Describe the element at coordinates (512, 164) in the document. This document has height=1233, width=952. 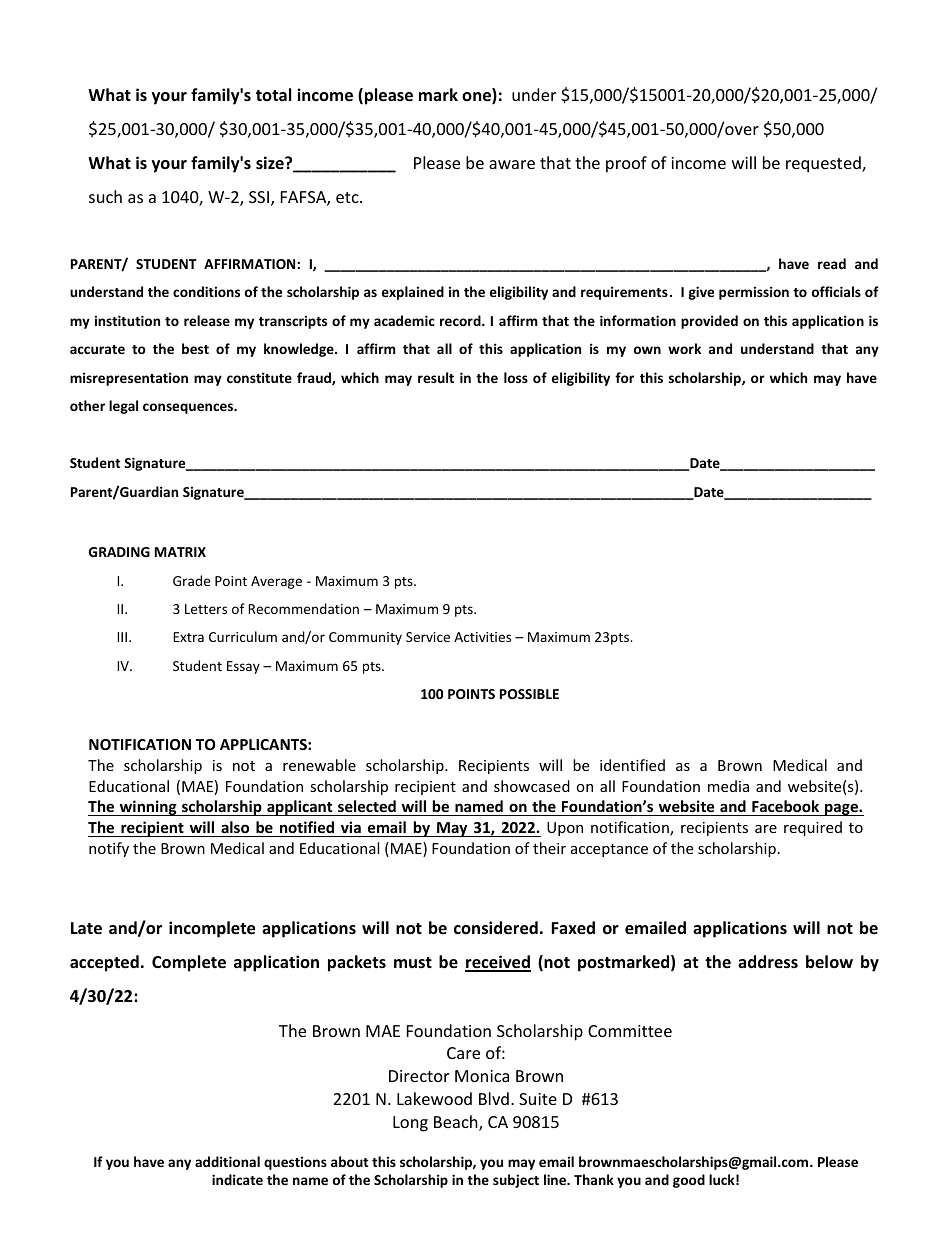
I see `aware` at that location.
